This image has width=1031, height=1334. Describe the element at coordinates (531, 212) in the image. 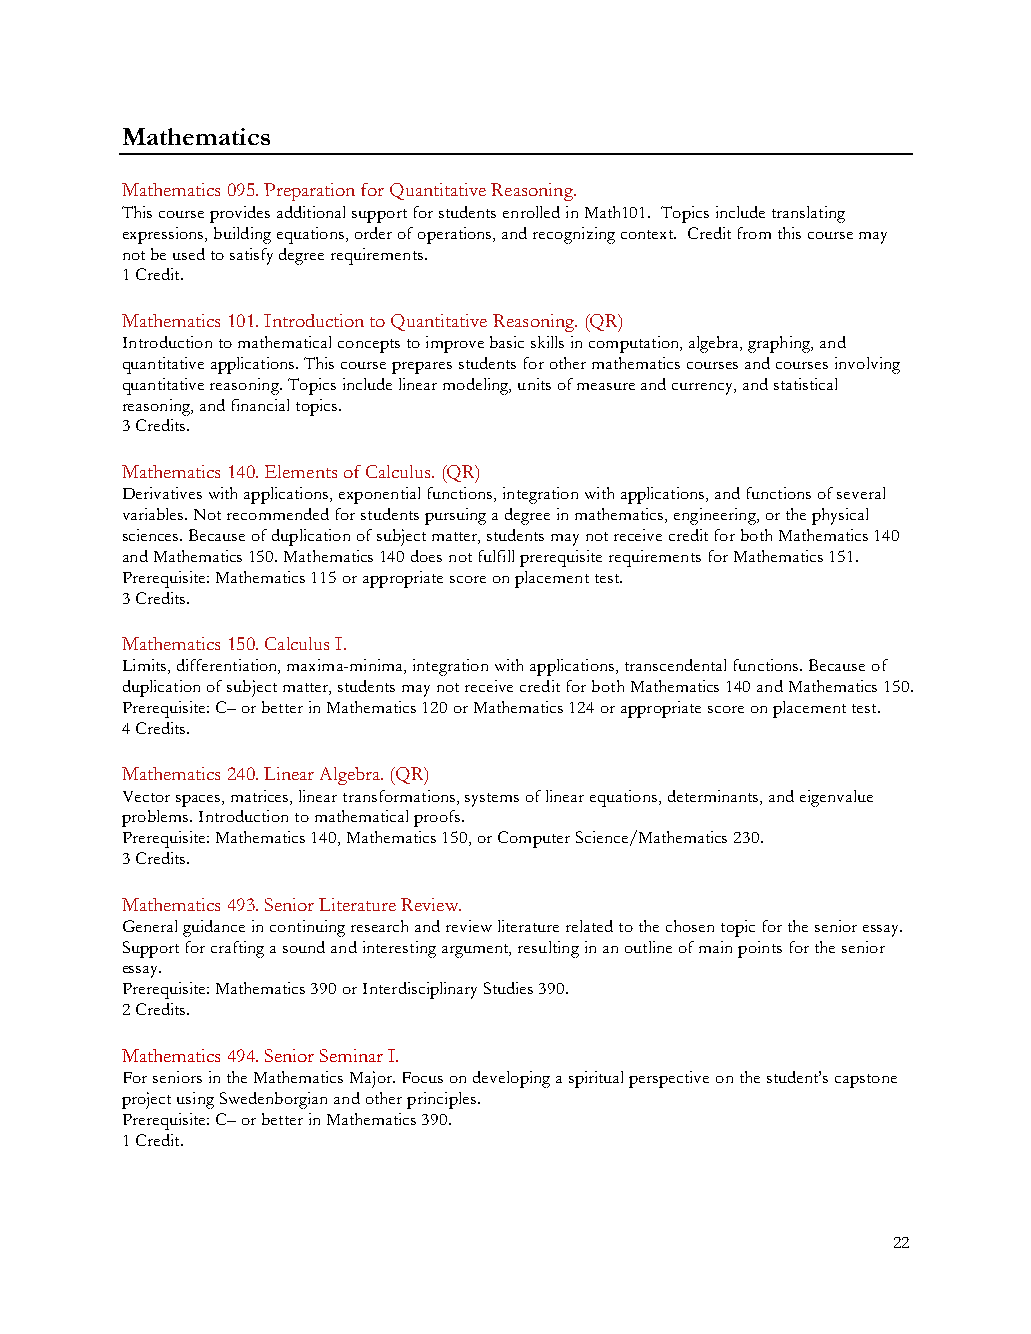

I see `enrolled` at that location.
